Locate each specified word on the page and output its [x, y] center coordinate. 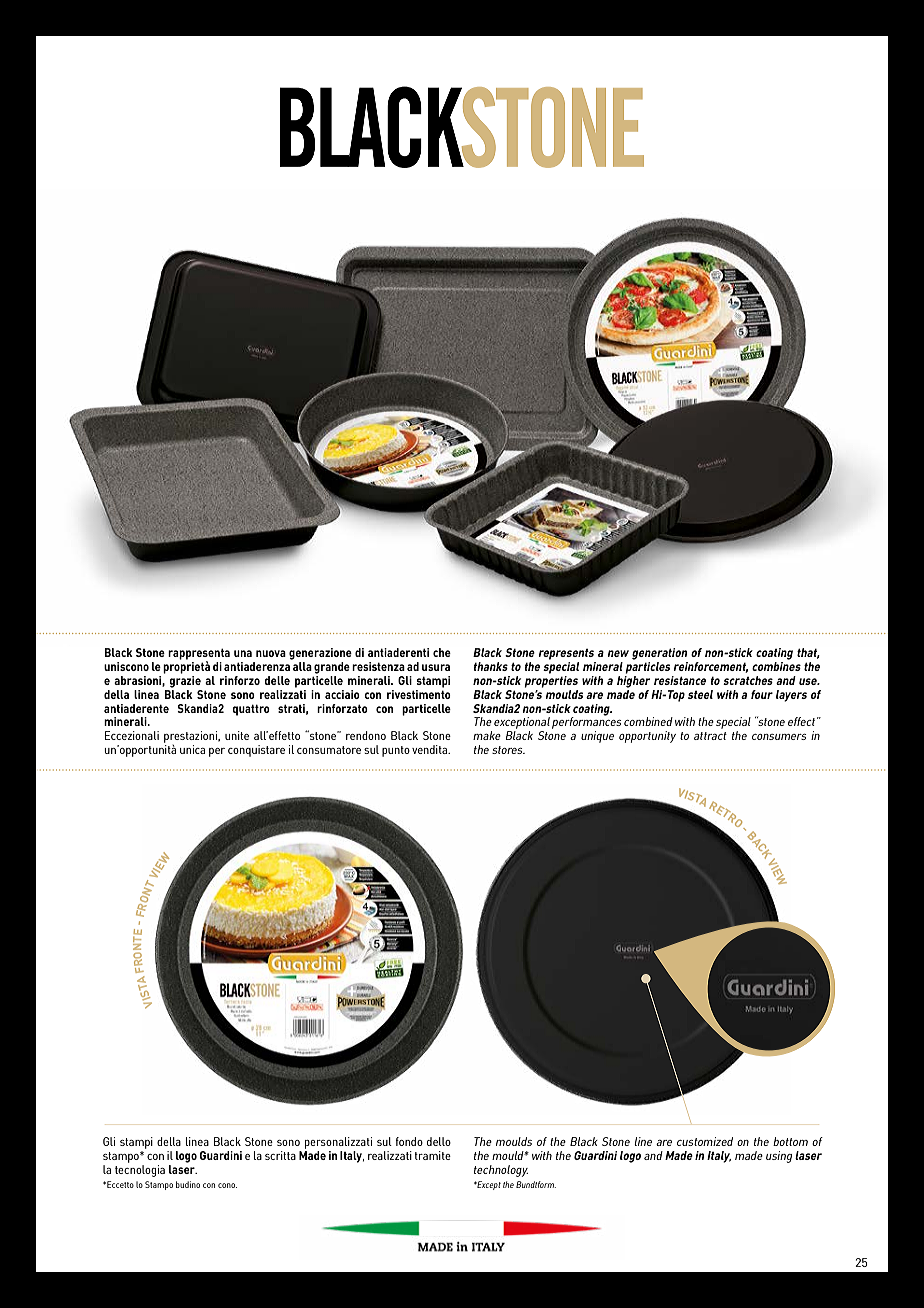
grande [332, 668]
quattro [251, 710]
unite [237, 735]
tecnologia [140, 1171]
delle [277, 680]
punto [396, 751]
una [243, 653]
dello [439, 1141]
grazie [185, 680]
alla [301, 665]
